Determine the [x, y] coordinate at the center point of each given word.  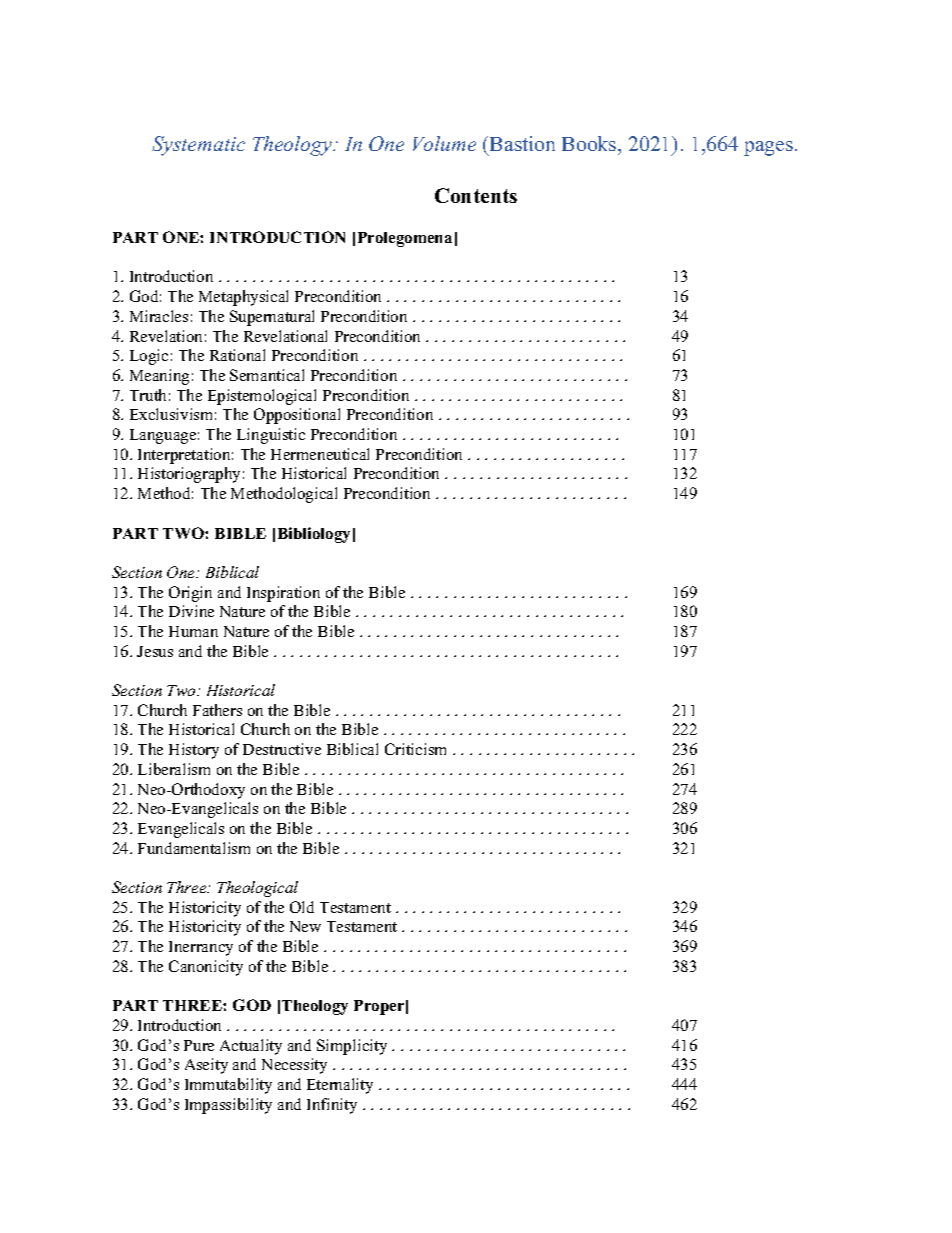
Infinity [332, 1106]
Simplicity [352, 1047]
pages [770, 148]
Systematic [198, 146]
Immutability [228, 1086]
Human [193, 631]
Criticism [415, 749]
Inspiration [283, 594]
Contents [476, 195]
